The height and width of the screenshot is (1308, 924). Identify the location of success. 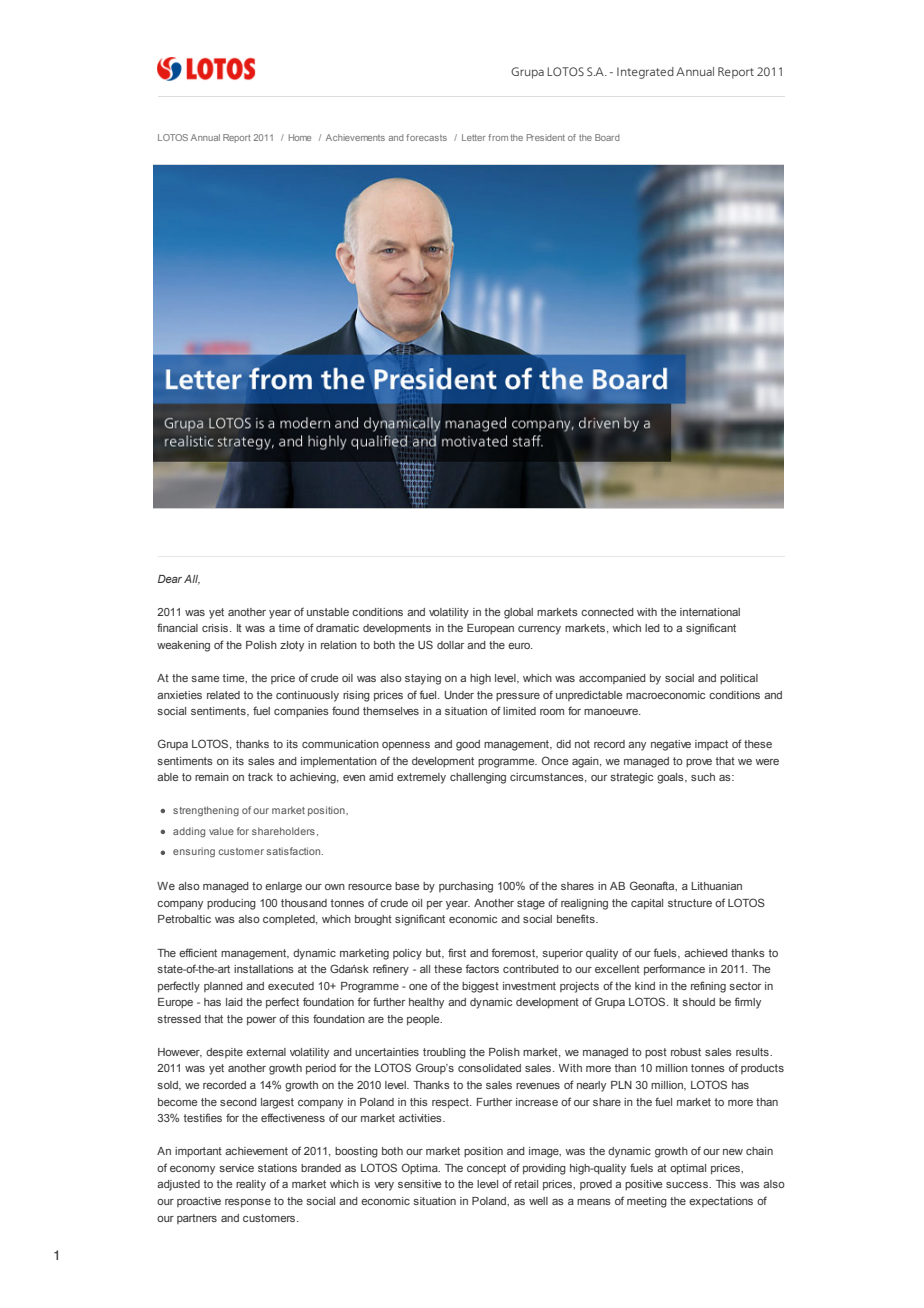
(688, 1185).
